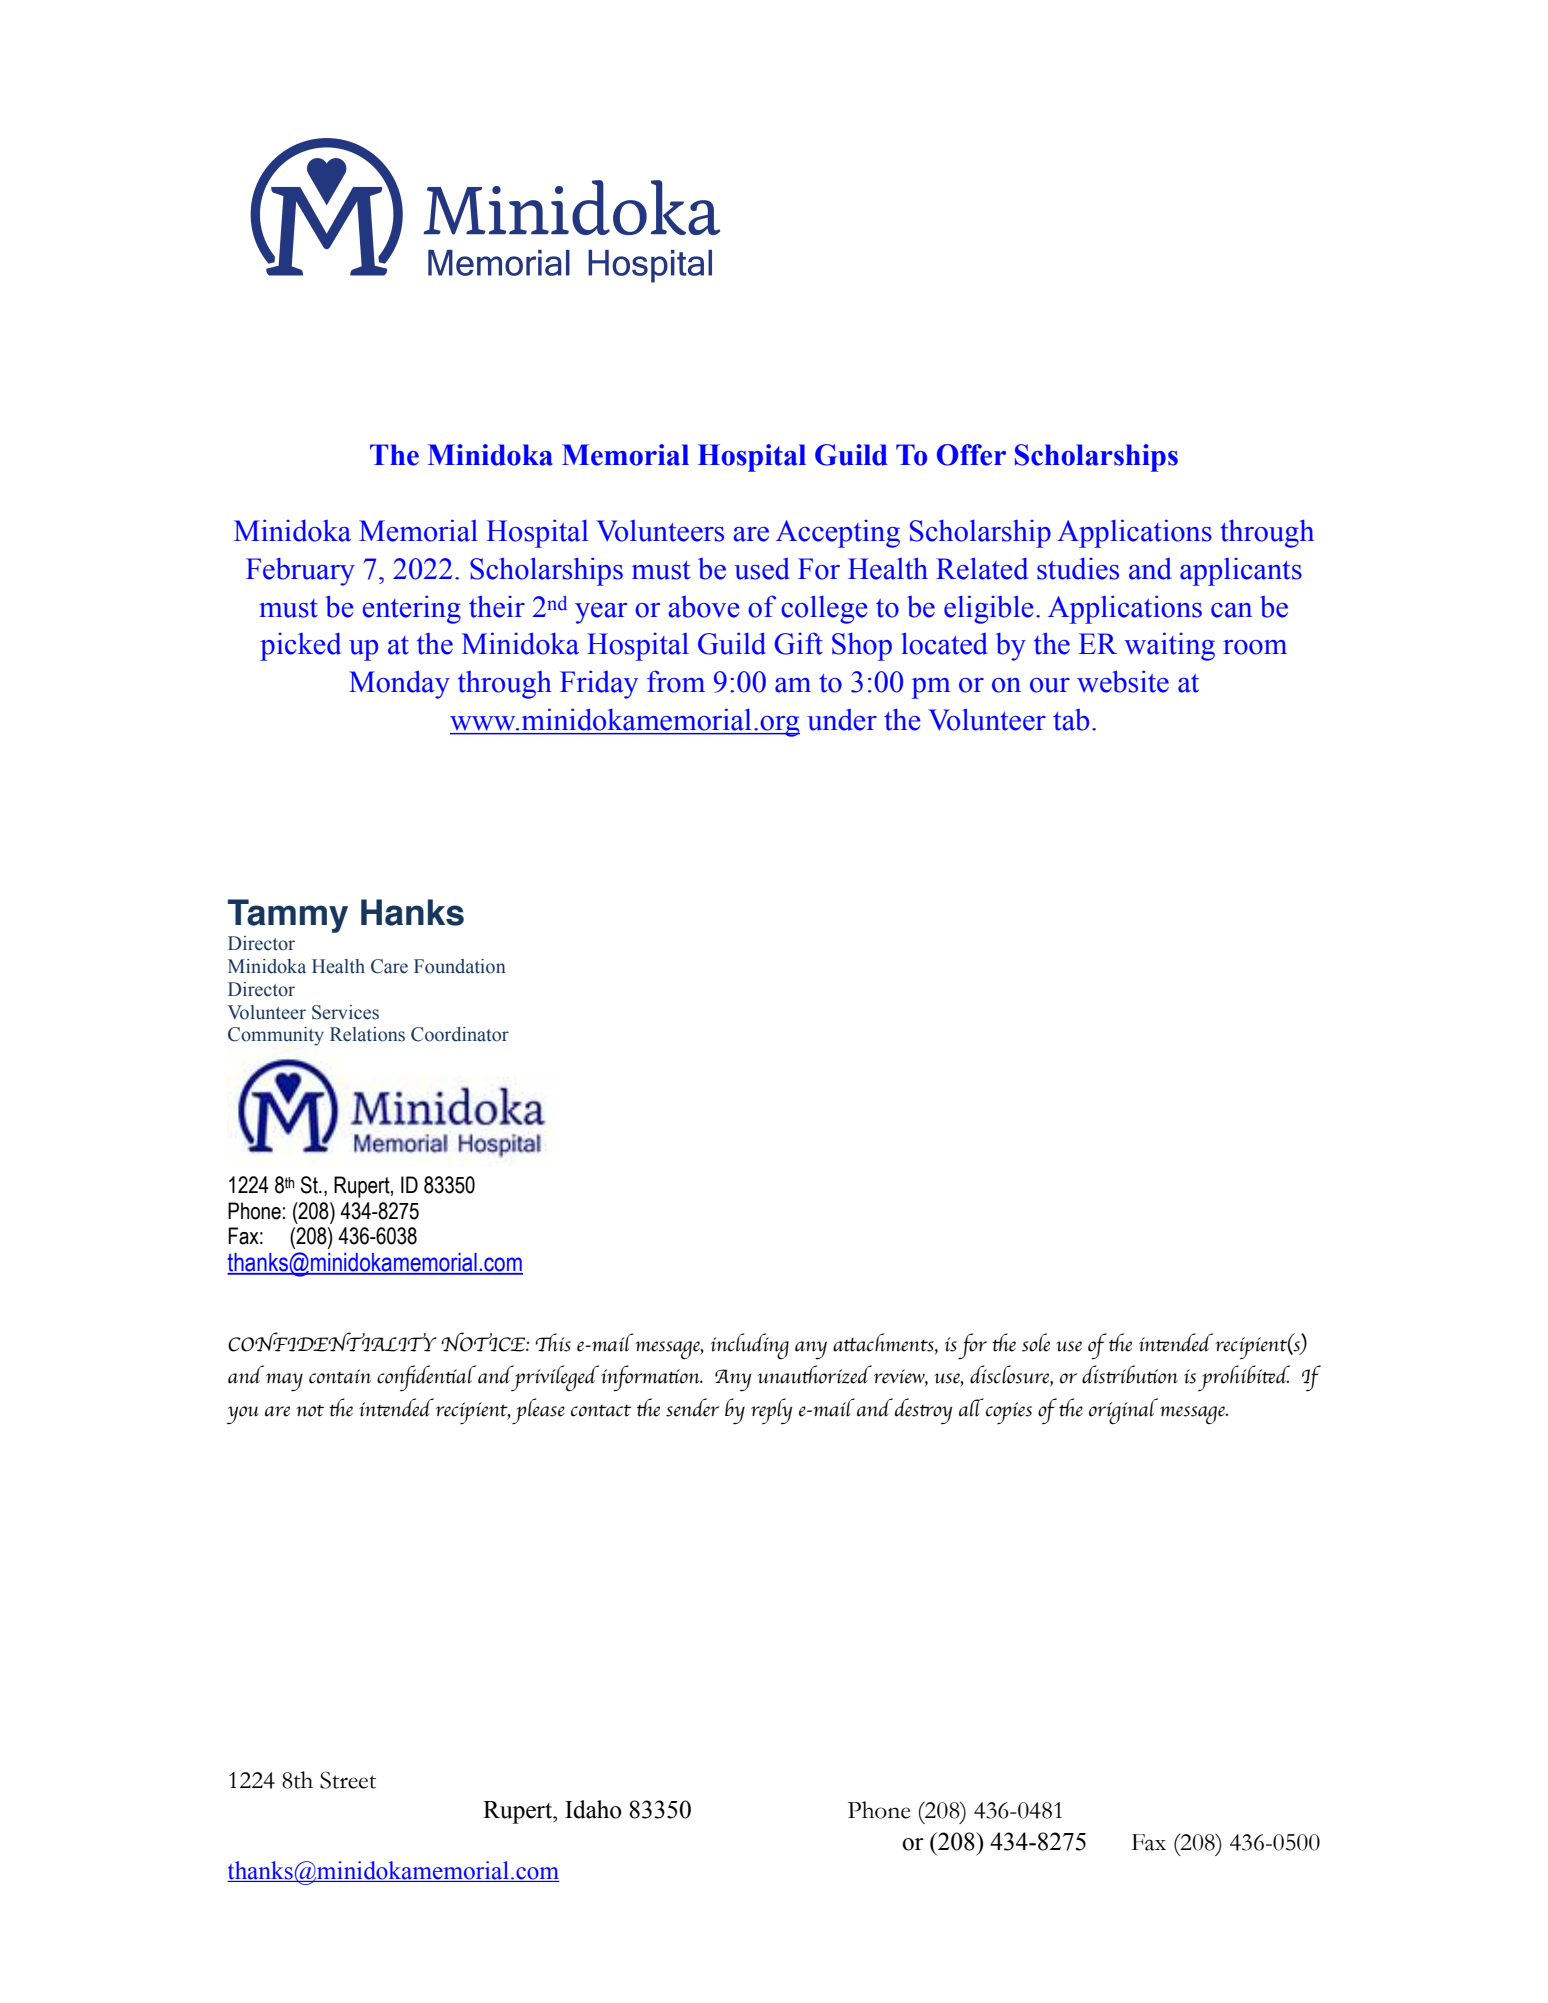  What do you see at coordinates (348, 1780) in the page?
I see `Street` at bounding box center [348, 1780].
